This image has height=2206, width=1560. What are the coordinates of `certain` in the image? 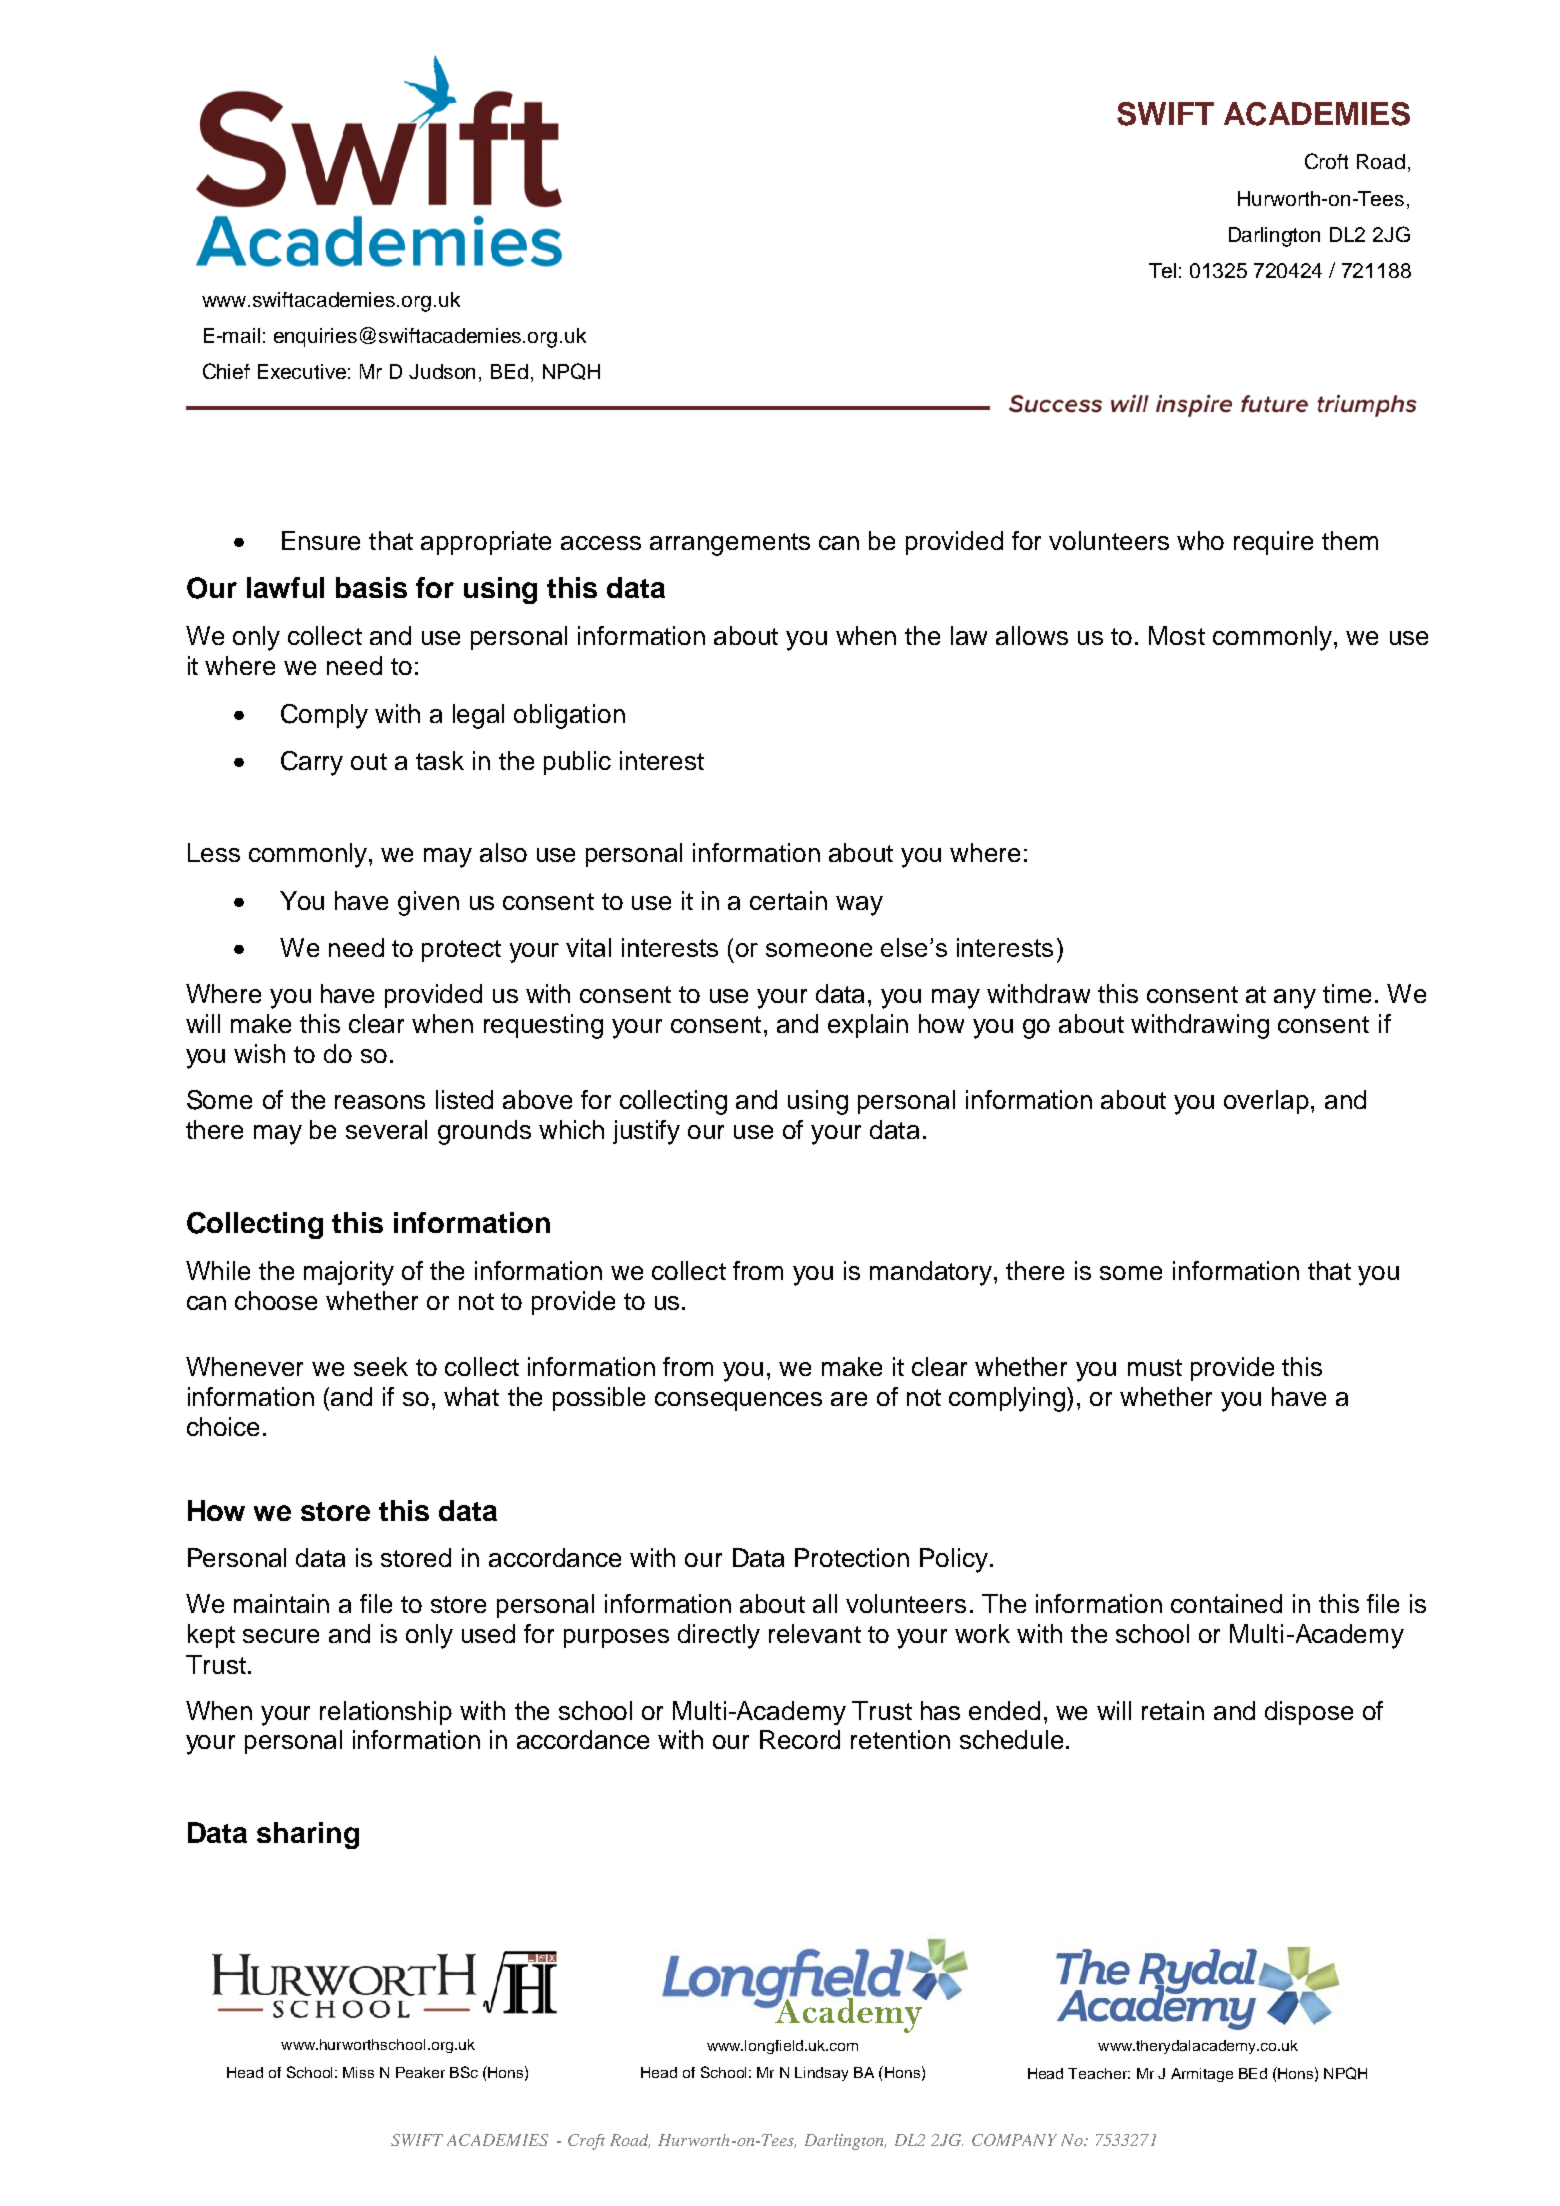 It's located at (788, 900).
